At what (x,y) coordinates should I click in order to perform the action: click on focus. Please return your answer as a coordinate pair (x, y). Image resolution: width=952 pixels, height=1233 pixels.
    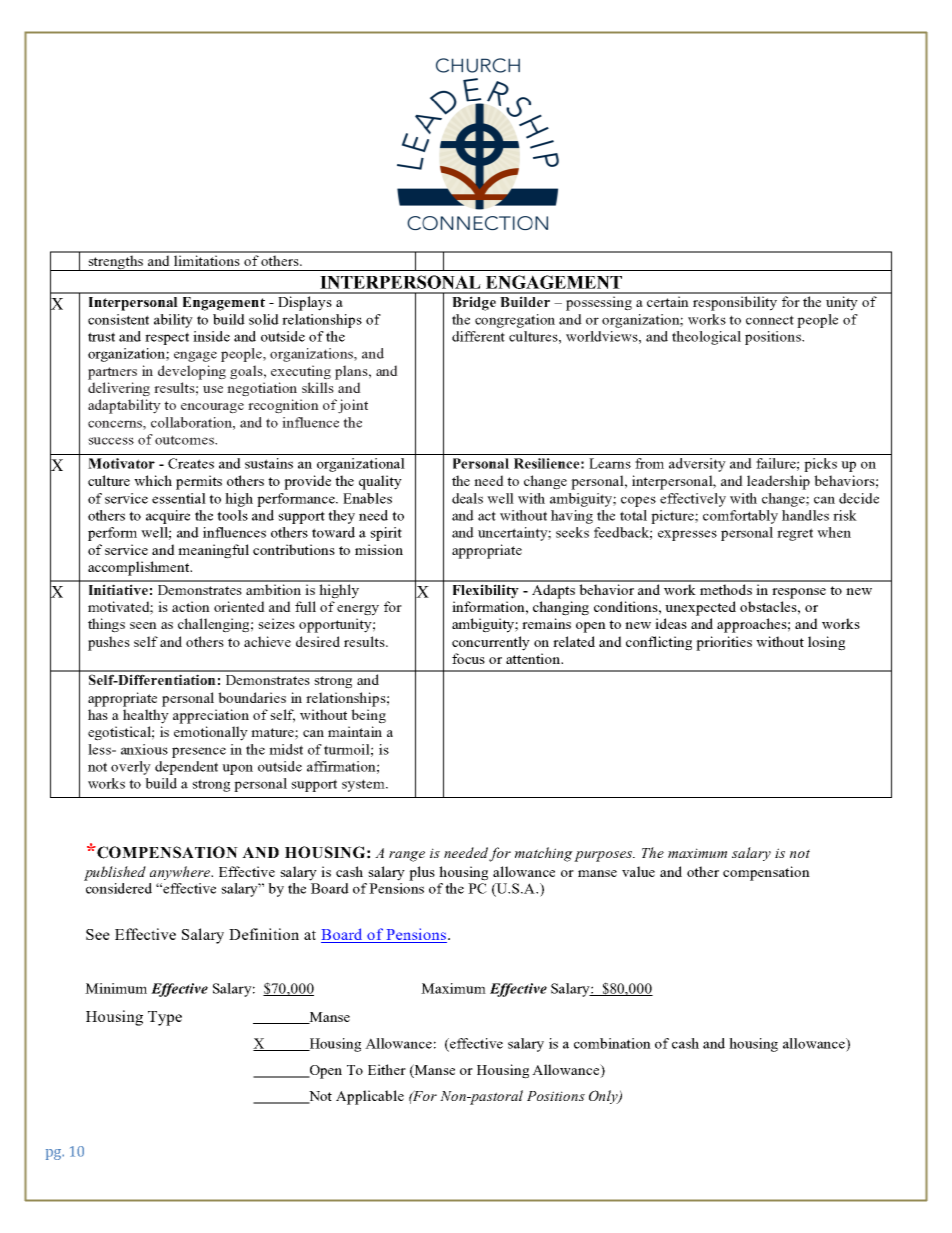
    Looking at the image, I should click on (468, 658).
